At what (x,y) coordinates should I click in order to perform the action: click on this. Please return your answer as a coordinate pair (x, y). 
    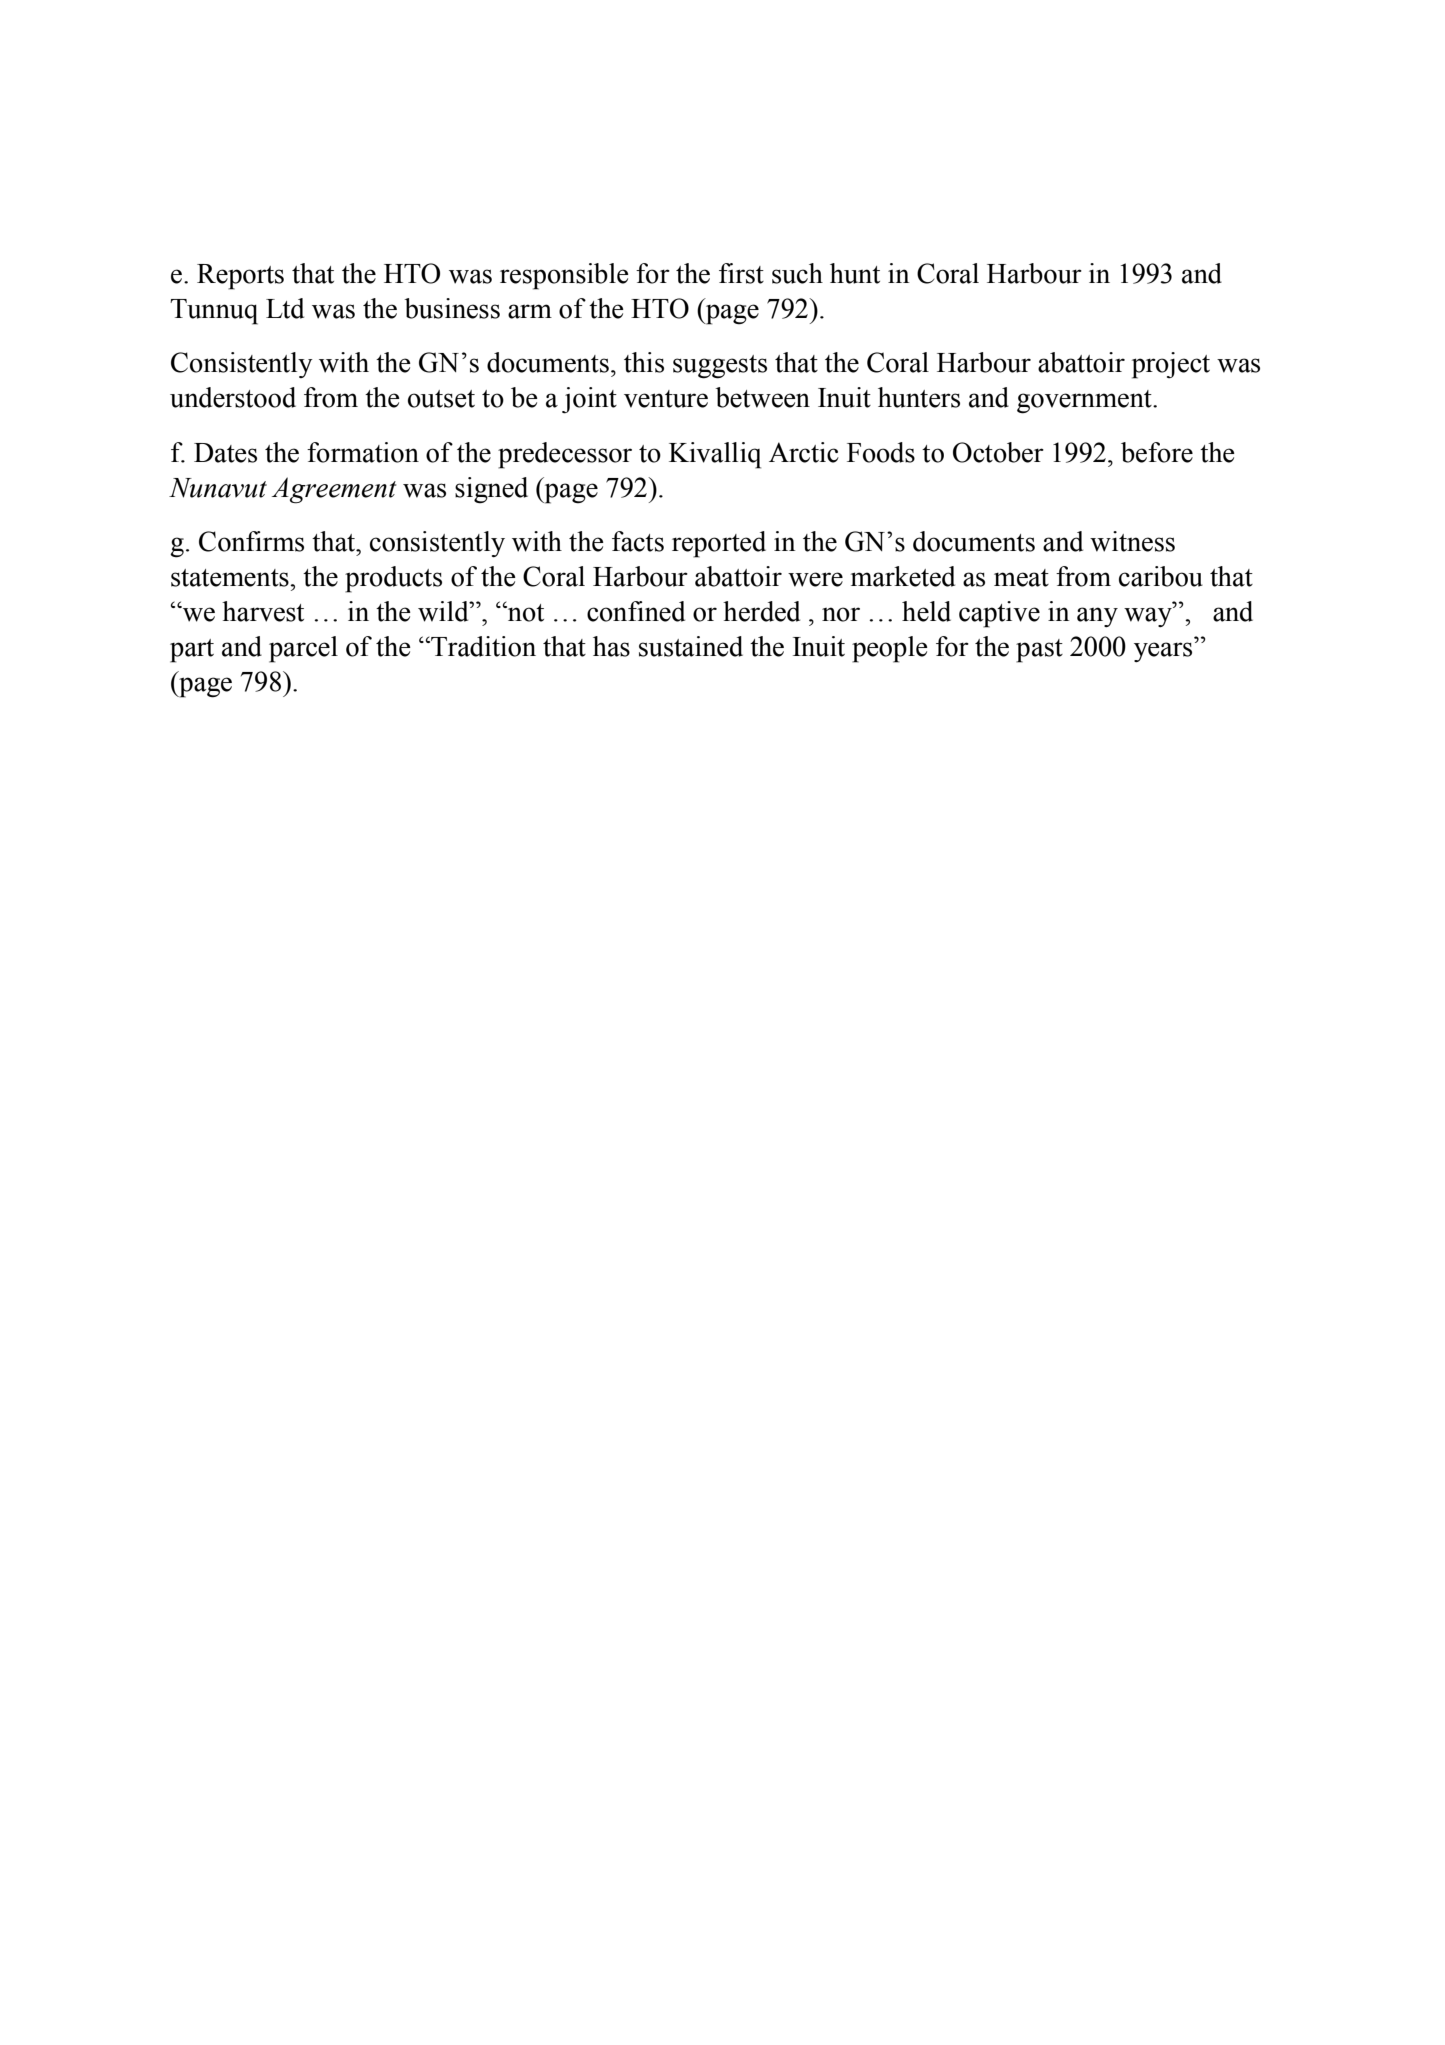
    Looking at the image, I should click on (644, 362).
